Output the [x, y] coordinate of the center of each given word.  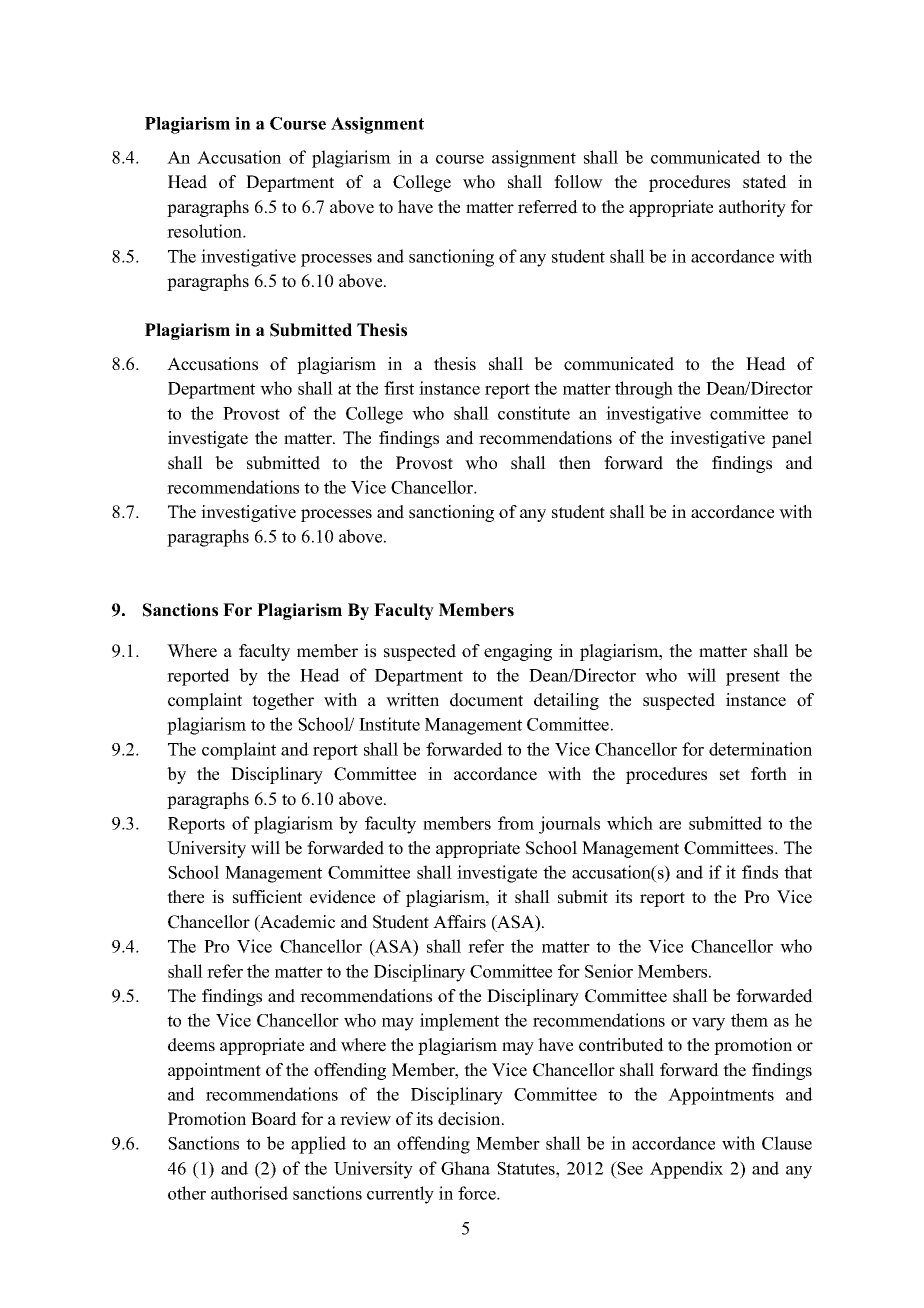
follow [578, 182]
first [399, 388]
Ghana [465, 1168]
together [283, 701]
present [753, 678]
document [486, 700]
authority [752, 208]
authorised [249, 1193]
